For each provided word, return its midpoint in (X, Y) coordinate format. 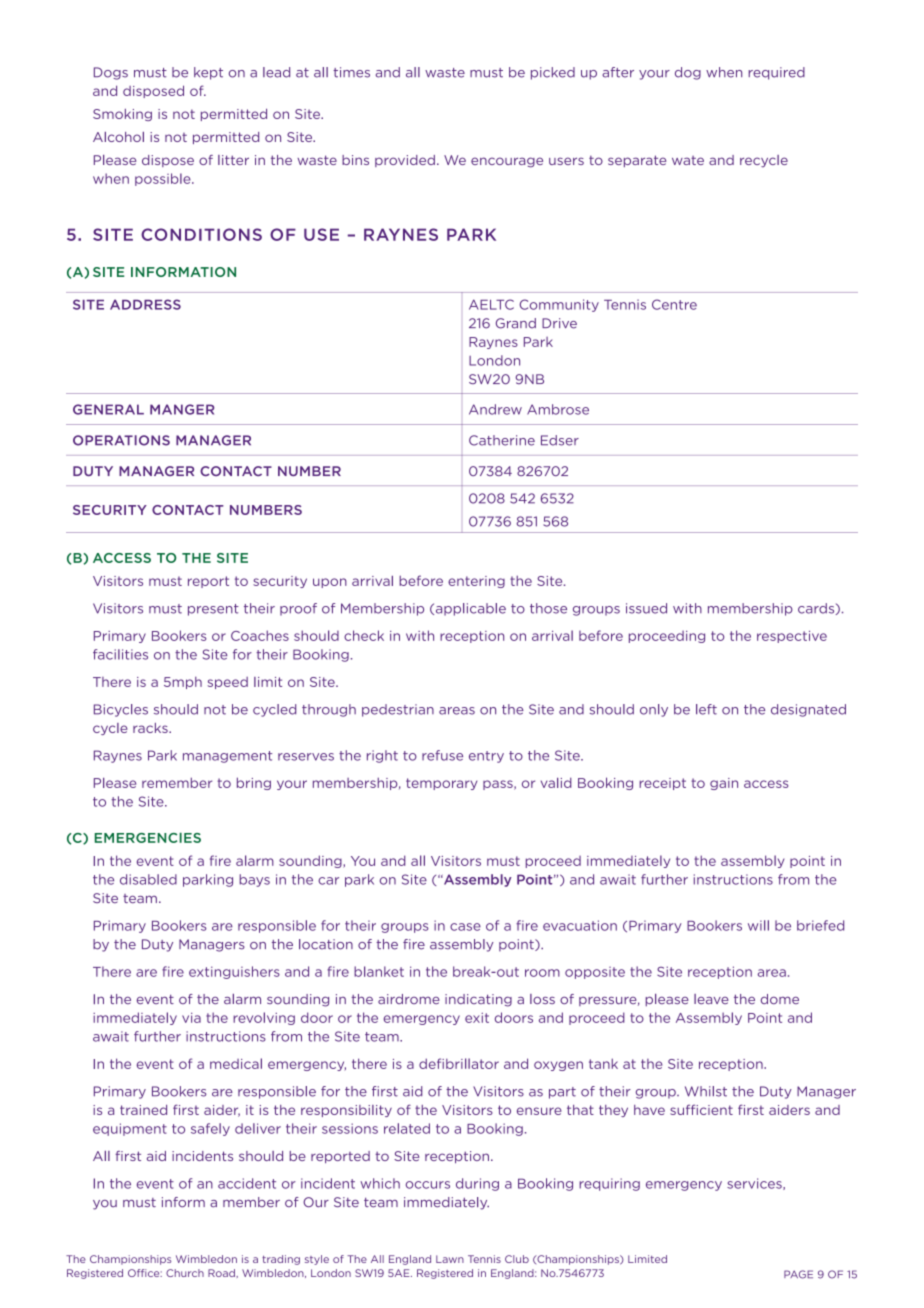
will (758, 925)
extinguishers (234, 972)
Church (185, 1273)
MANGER (182, 409)
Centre (674, 304)
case (465, 927)
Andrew (495, 409)
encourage (507, 162)
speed (228, 683)
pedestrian (398, 710)
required (776, 73)
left (706, 709)
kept (208, 73)
